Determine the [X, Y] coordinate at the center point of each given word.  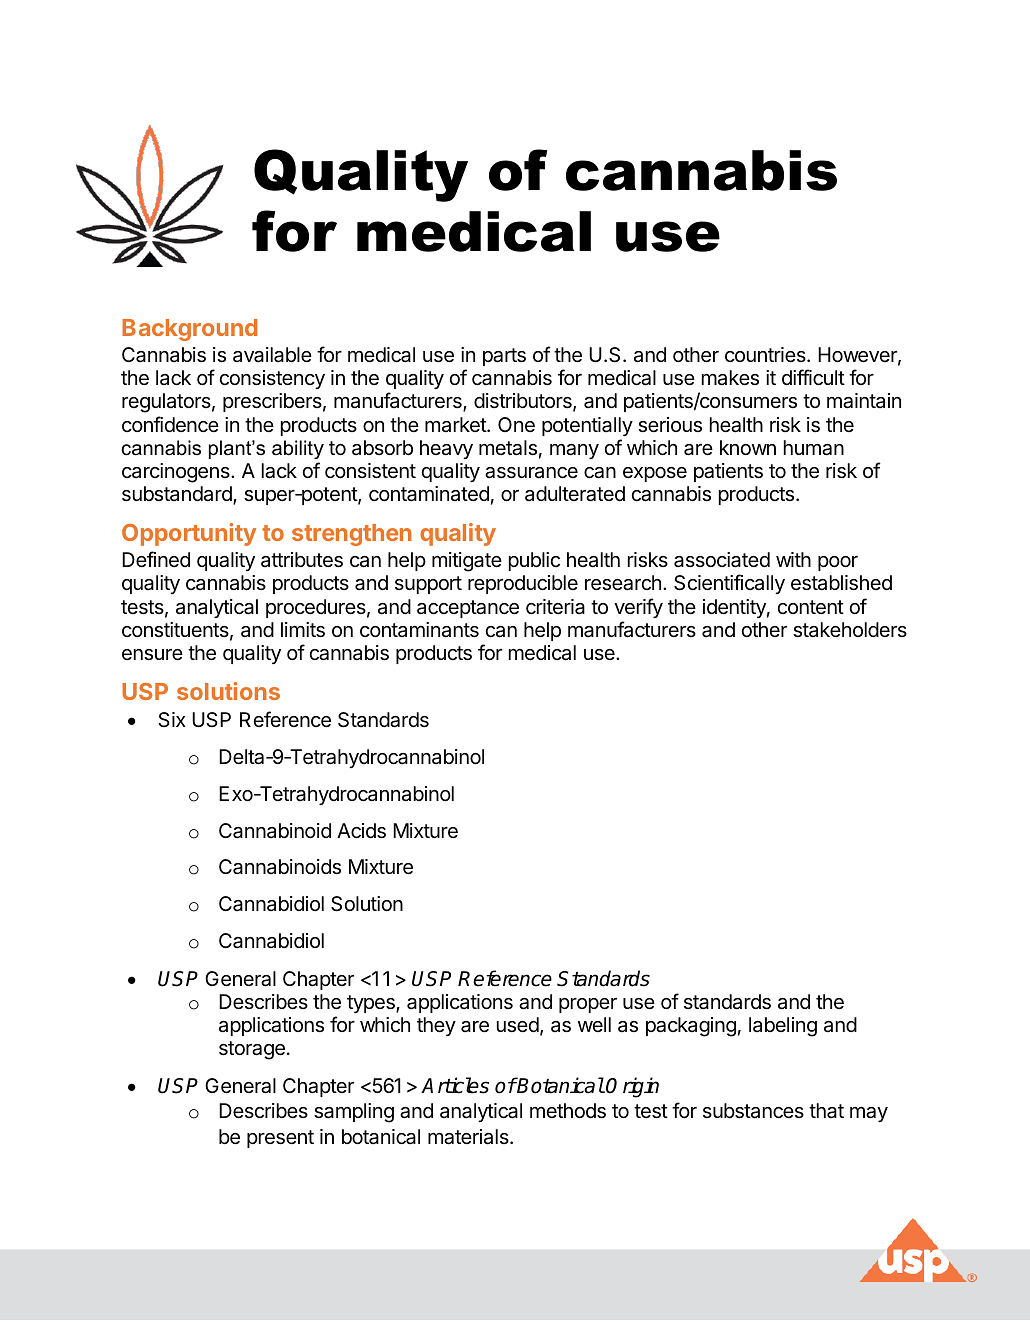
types [372, 1004]
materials [469, 1137]
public [534, 561]
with [793, 559]
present [280, 1139]
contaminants [419, 630]
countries [766, 354]
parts [504, 357]
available [272, 355]
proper [588, 1005]
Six [172, 719]
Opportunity [189, 534]
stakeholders [850, 630]
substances [753, 1111]
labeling [783, 1027]
